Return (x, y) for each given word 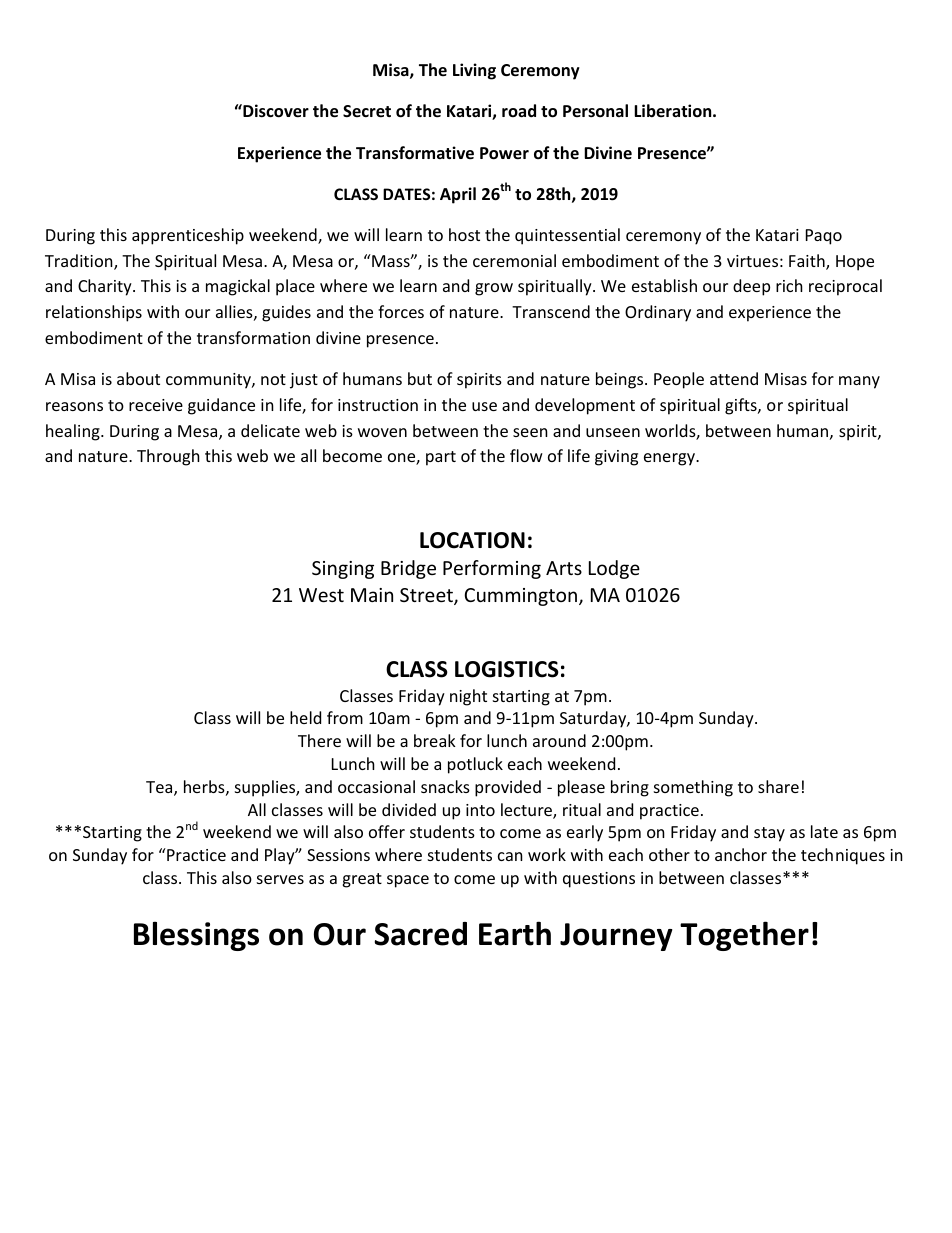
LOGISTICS (507, 669)
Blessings (196, 936)
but (420, 378)
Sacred (421, 934)
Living (474, 71)
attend (734, 378)
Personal (595, 111)
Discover (275, 111)
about (138, 378)
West (321, 595)
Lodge (614, 569)
